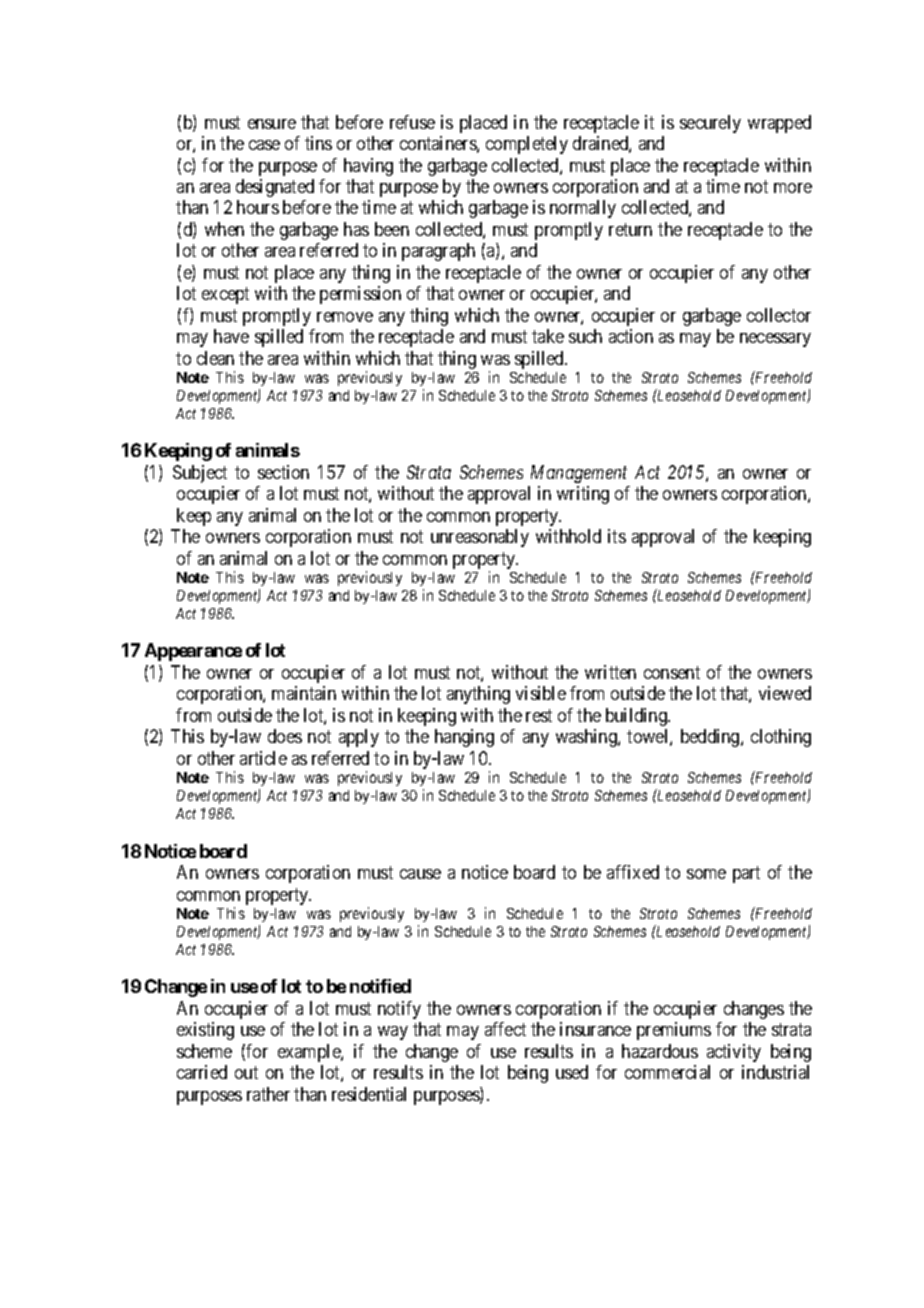 The height and width of the screenshot is (1308, 924). What do you see at coordinates (464, 738) in the screenshot?
I see `hanging` at bounding box center [464, 738].
